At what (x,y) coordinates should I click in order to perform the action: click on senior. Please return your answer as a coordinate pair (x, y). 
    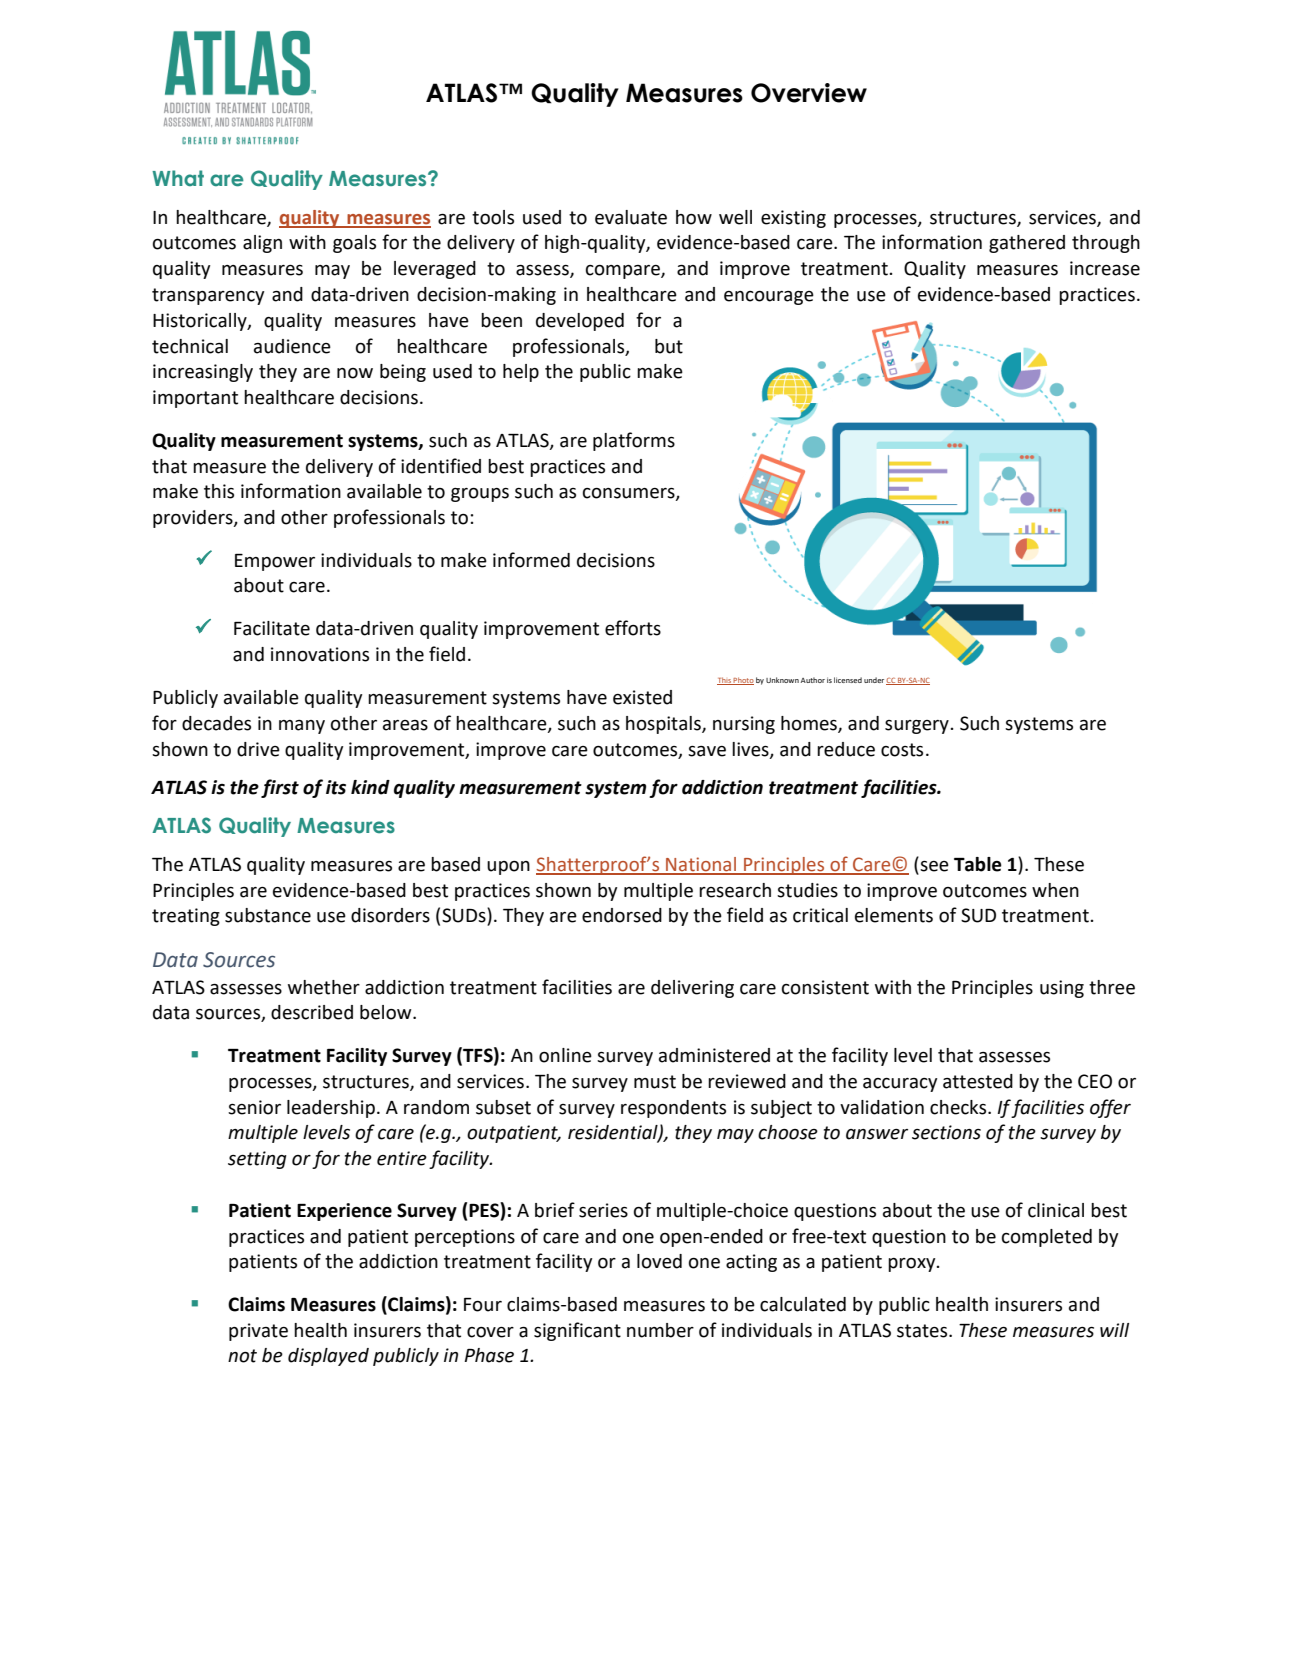
    Looking at the image, I should click on (254, 1107).
